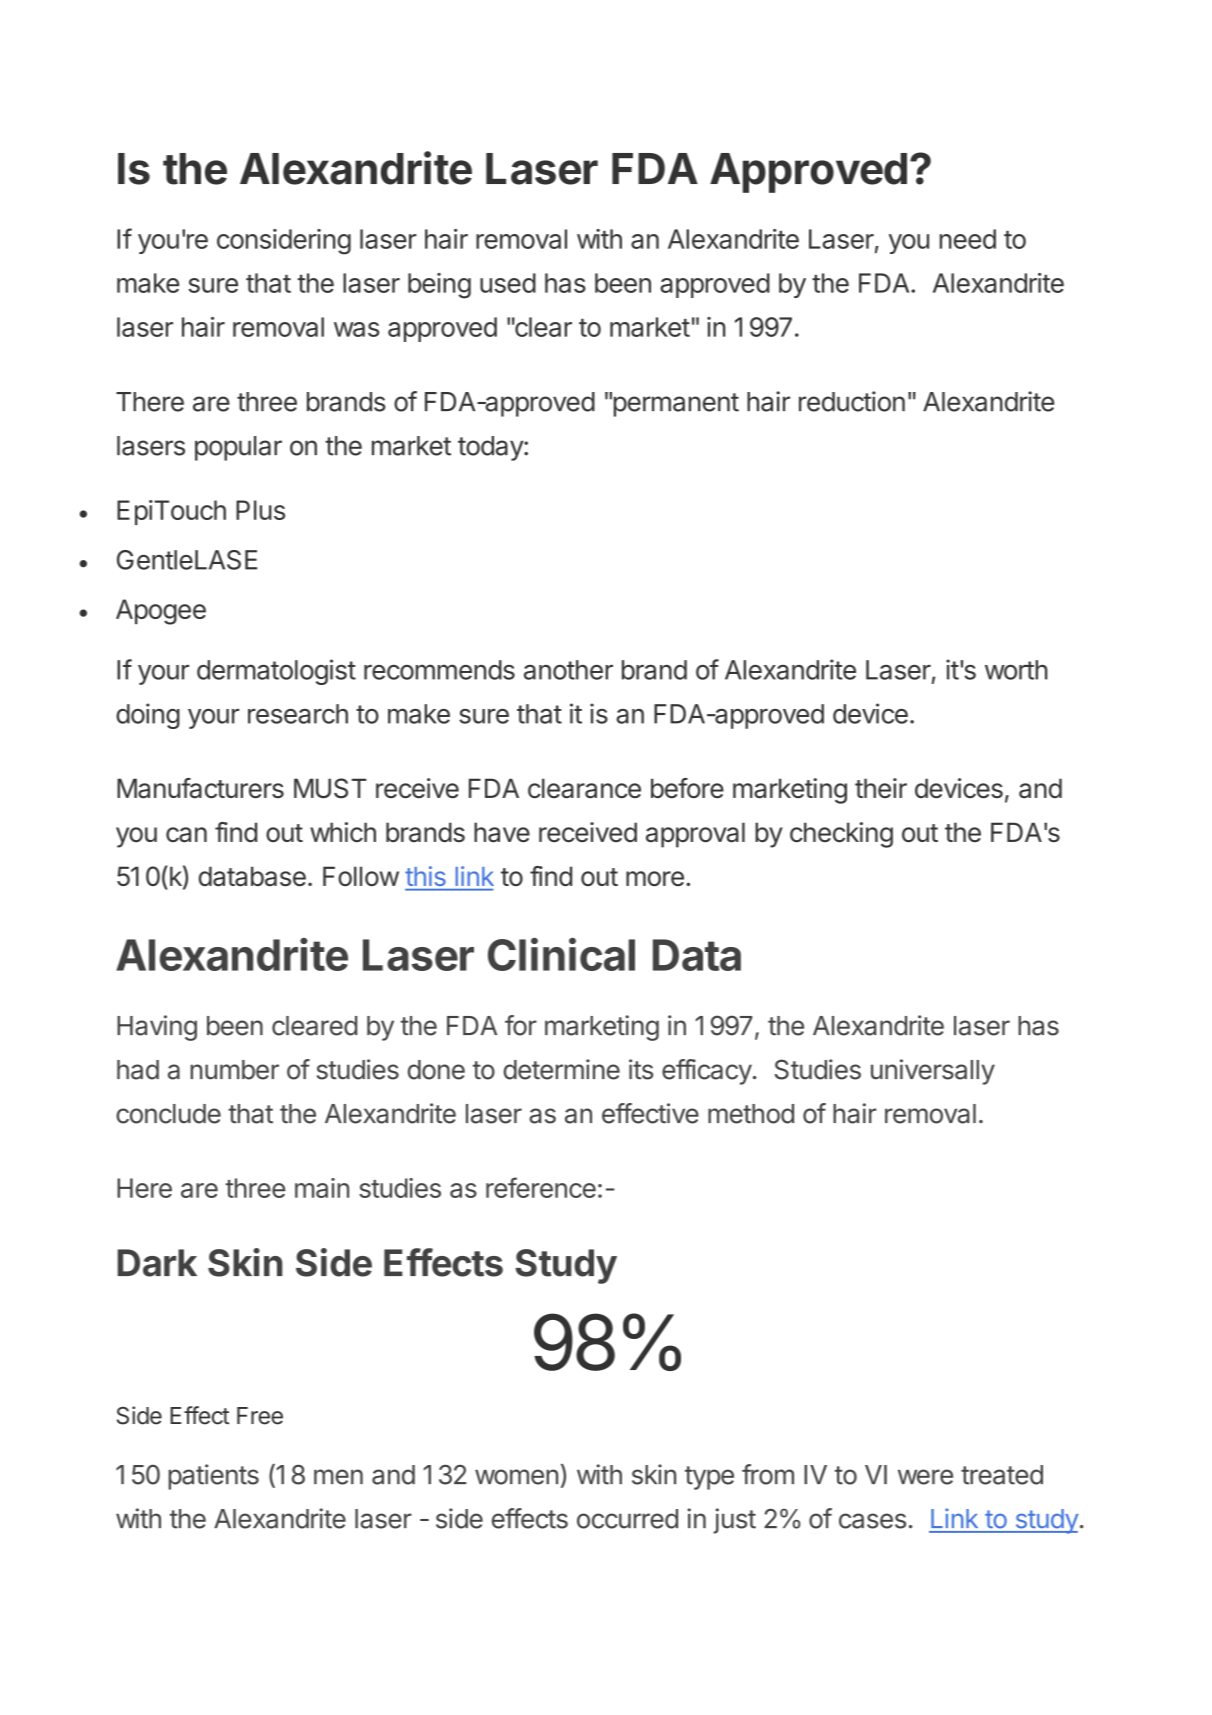 This document has width=1212, height=1715. What do you see at coordinates (508, 283) in the document?
I see `used` at bounding box center [508, 283].
